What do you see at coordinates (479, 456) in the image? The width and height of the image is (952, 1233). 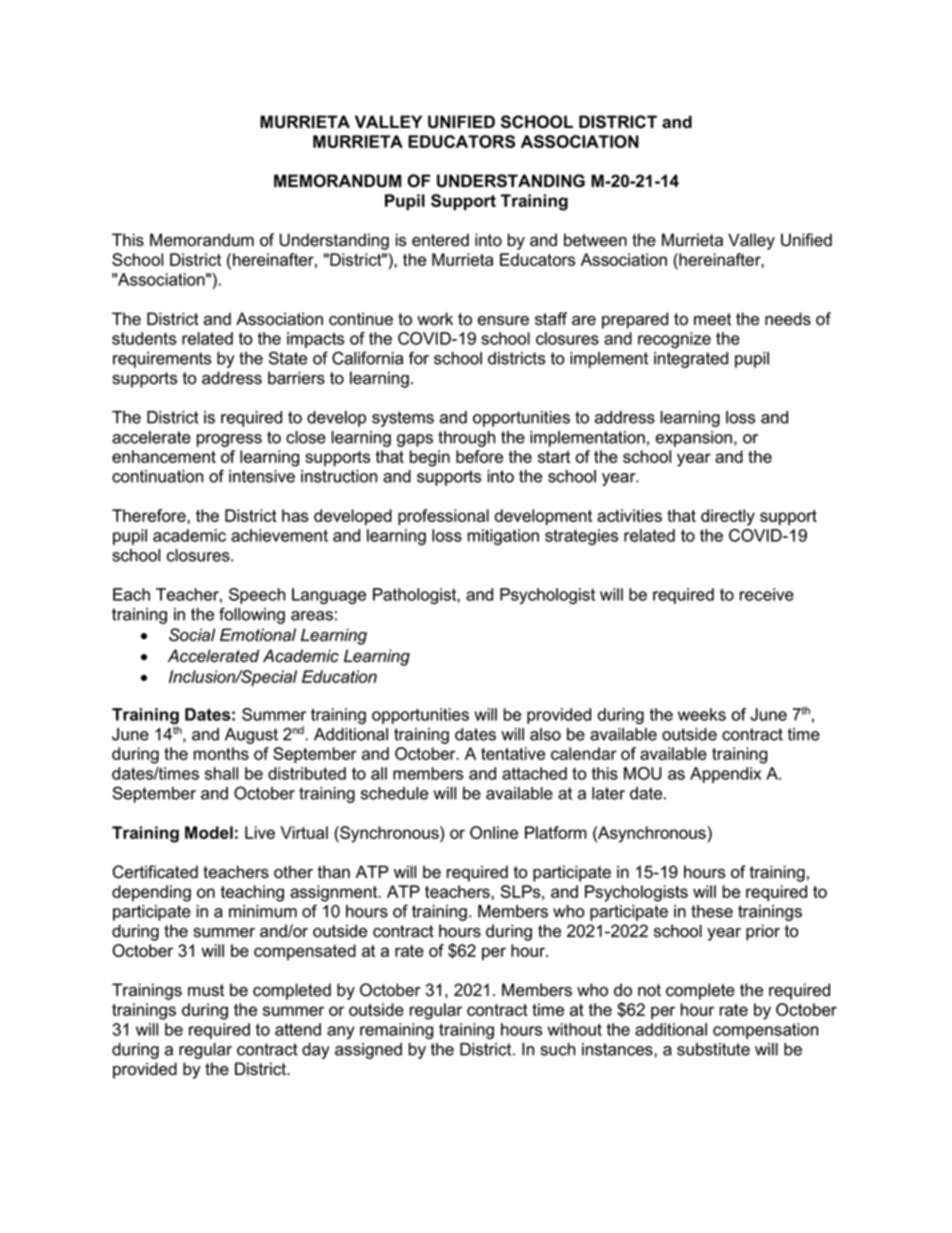 I see `before` at bounding box center [479, 456].
